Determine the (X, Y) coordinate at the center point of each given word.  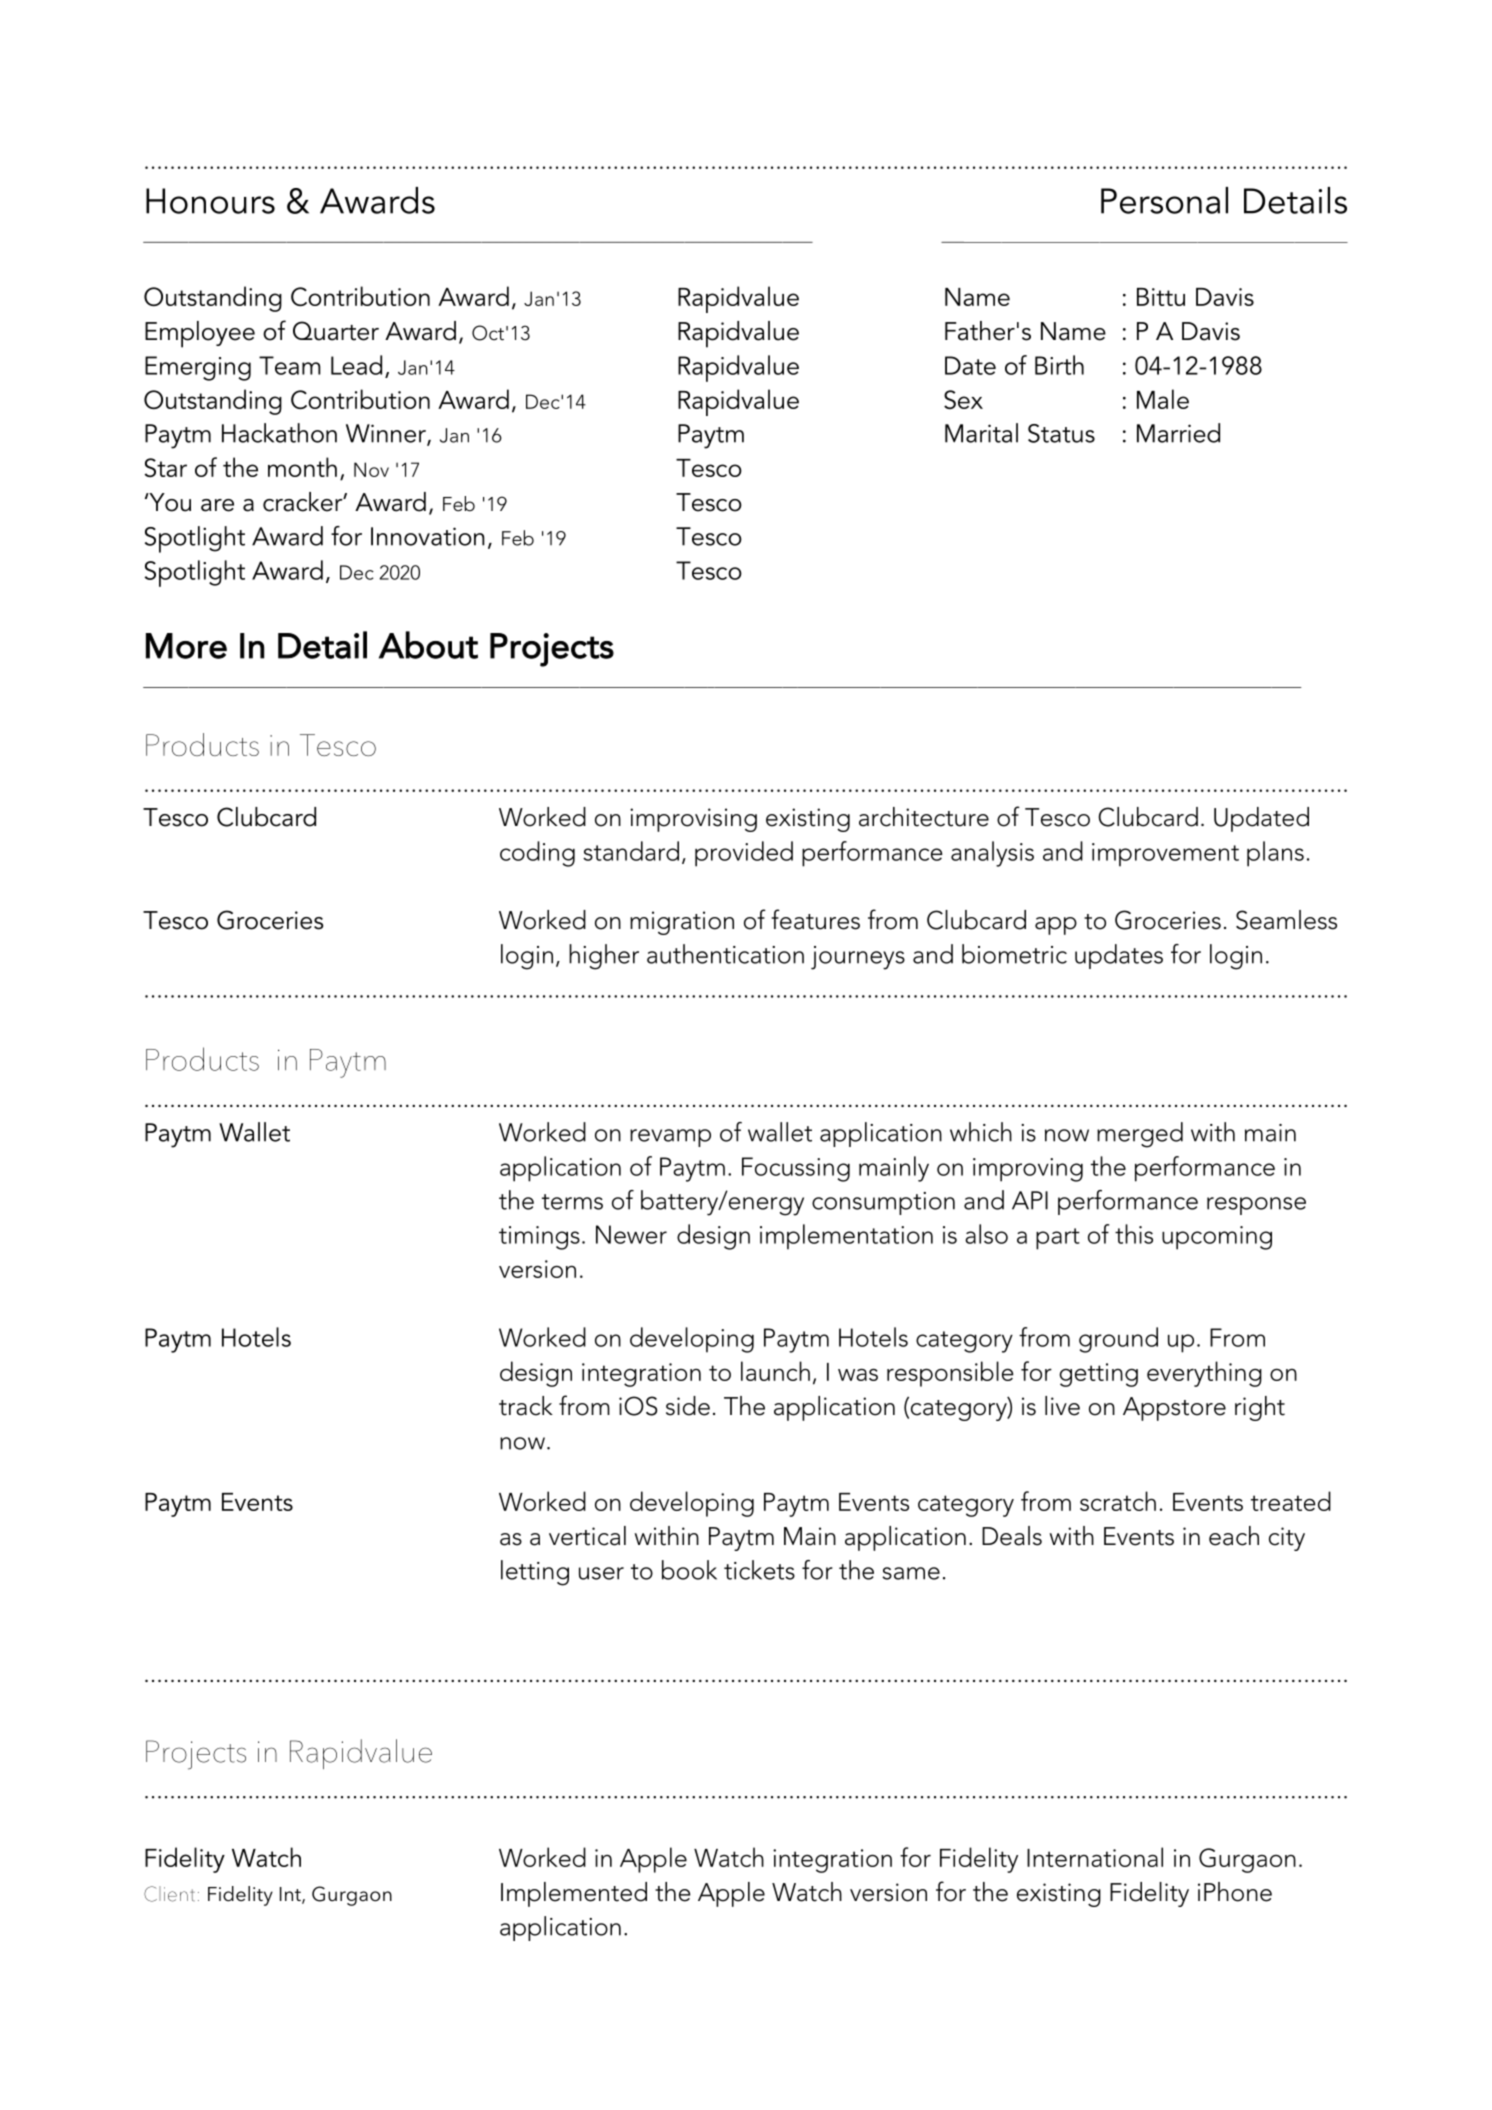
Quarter (336, 331)
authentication (725, 954)
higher (604, 957)
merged (1140, 1135)
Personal (1164, 200)
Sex (963, 399)
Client (169, 1894)
